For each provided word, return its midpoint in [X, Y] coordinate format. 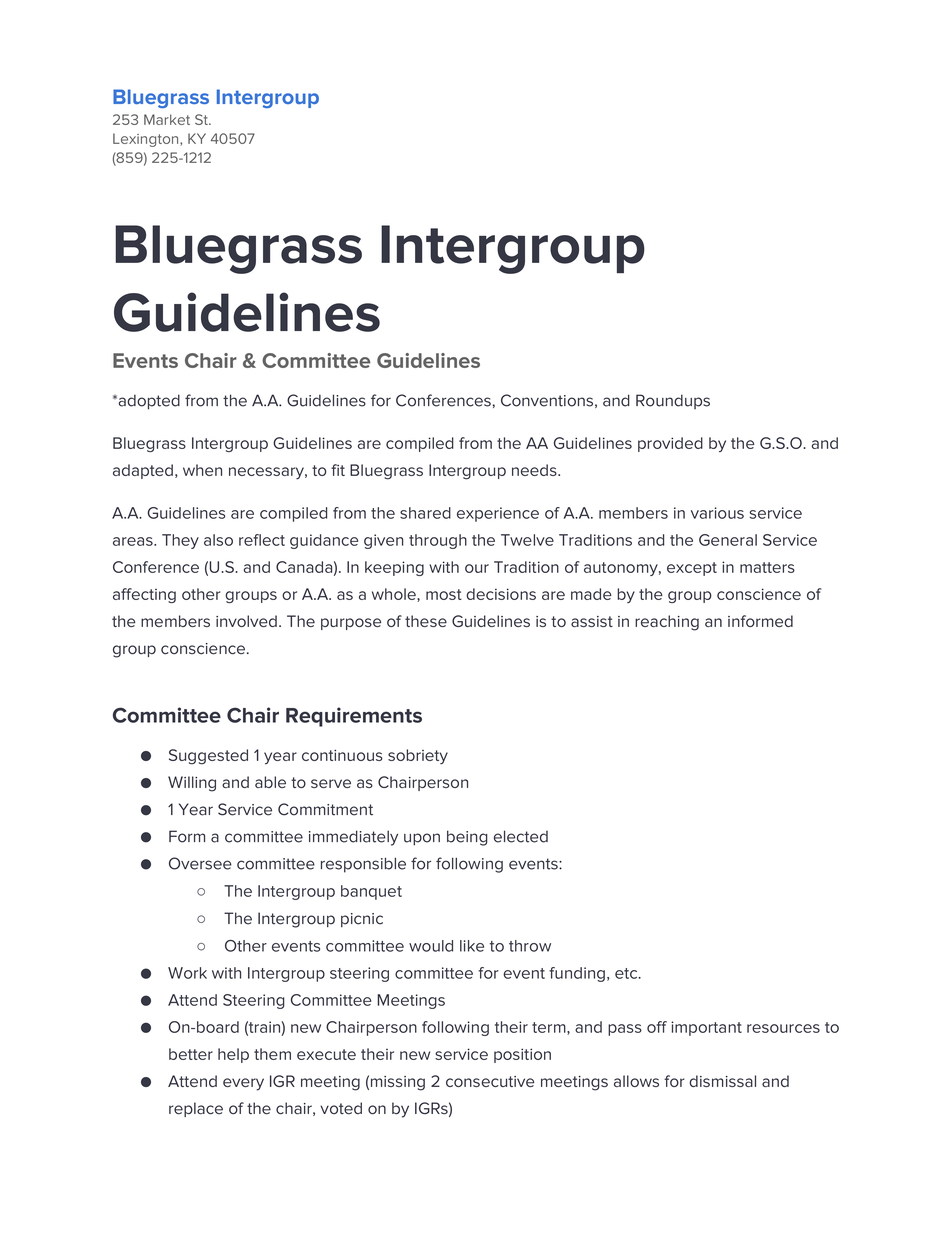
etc [627, 973]
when [202, 470]
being [467, 838]
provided [670, 444]
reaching [667, 623]
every [243, 1084]
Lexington [147, 140]
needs [535, 470]
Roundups [673, 401]
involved [246, 621]
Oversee [200, 863]
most [444, 594]
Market [167, 119]
